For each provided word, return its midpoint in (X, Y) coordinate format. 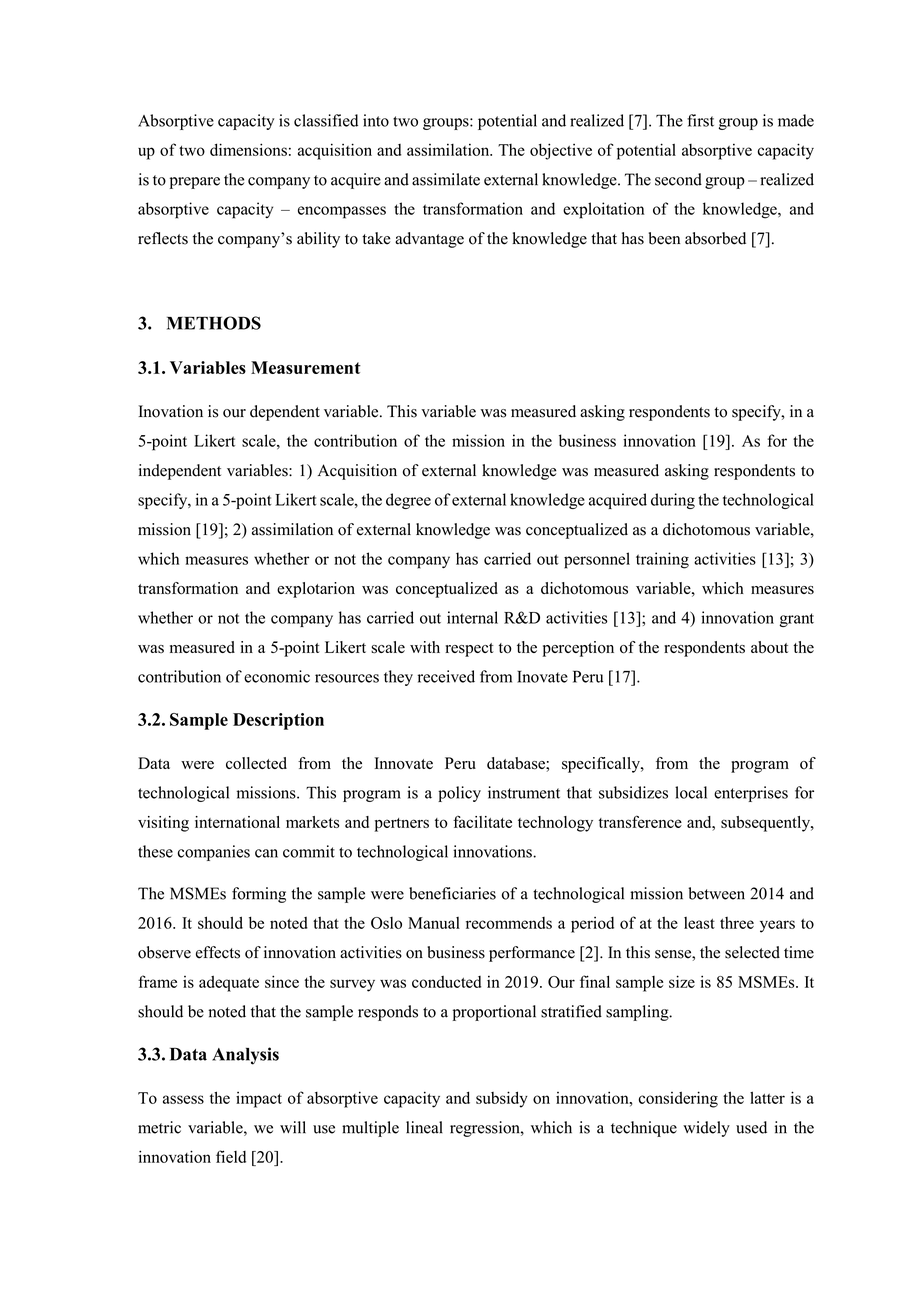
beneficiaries (452, 893)
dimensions (248, 149)
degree (408, 501)
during (673, 501)
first (700, 120)
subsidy (502, 1099)
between (716, 893)
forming (259, 895)
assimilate (446, 179)
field (231, 1156)
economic (277, 676)
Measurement (306, 367)
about (769, 647)
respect (469, 650)
